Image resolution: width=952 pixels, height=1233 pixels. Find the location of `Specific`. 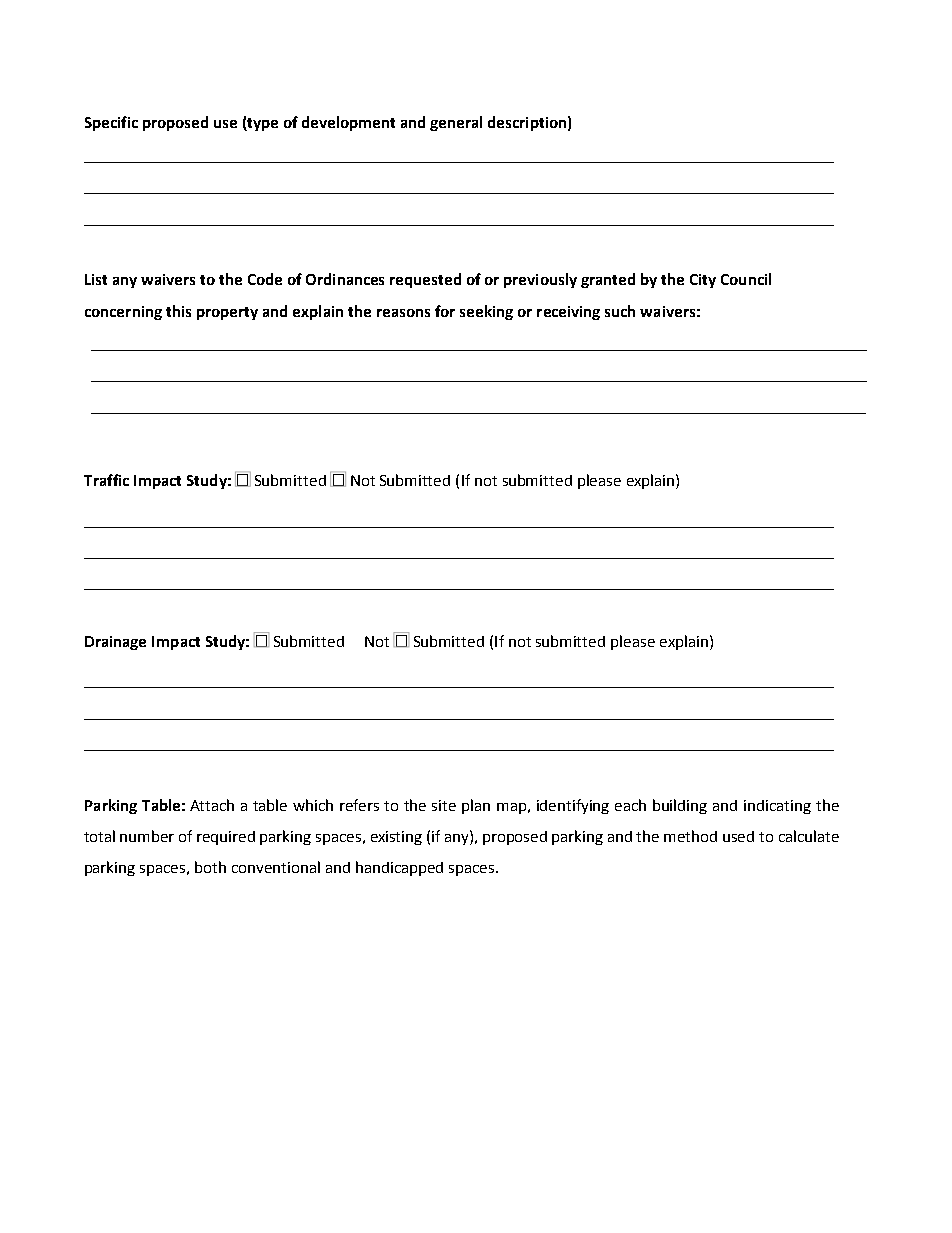

Specific is located at coordinates (111, 123).
